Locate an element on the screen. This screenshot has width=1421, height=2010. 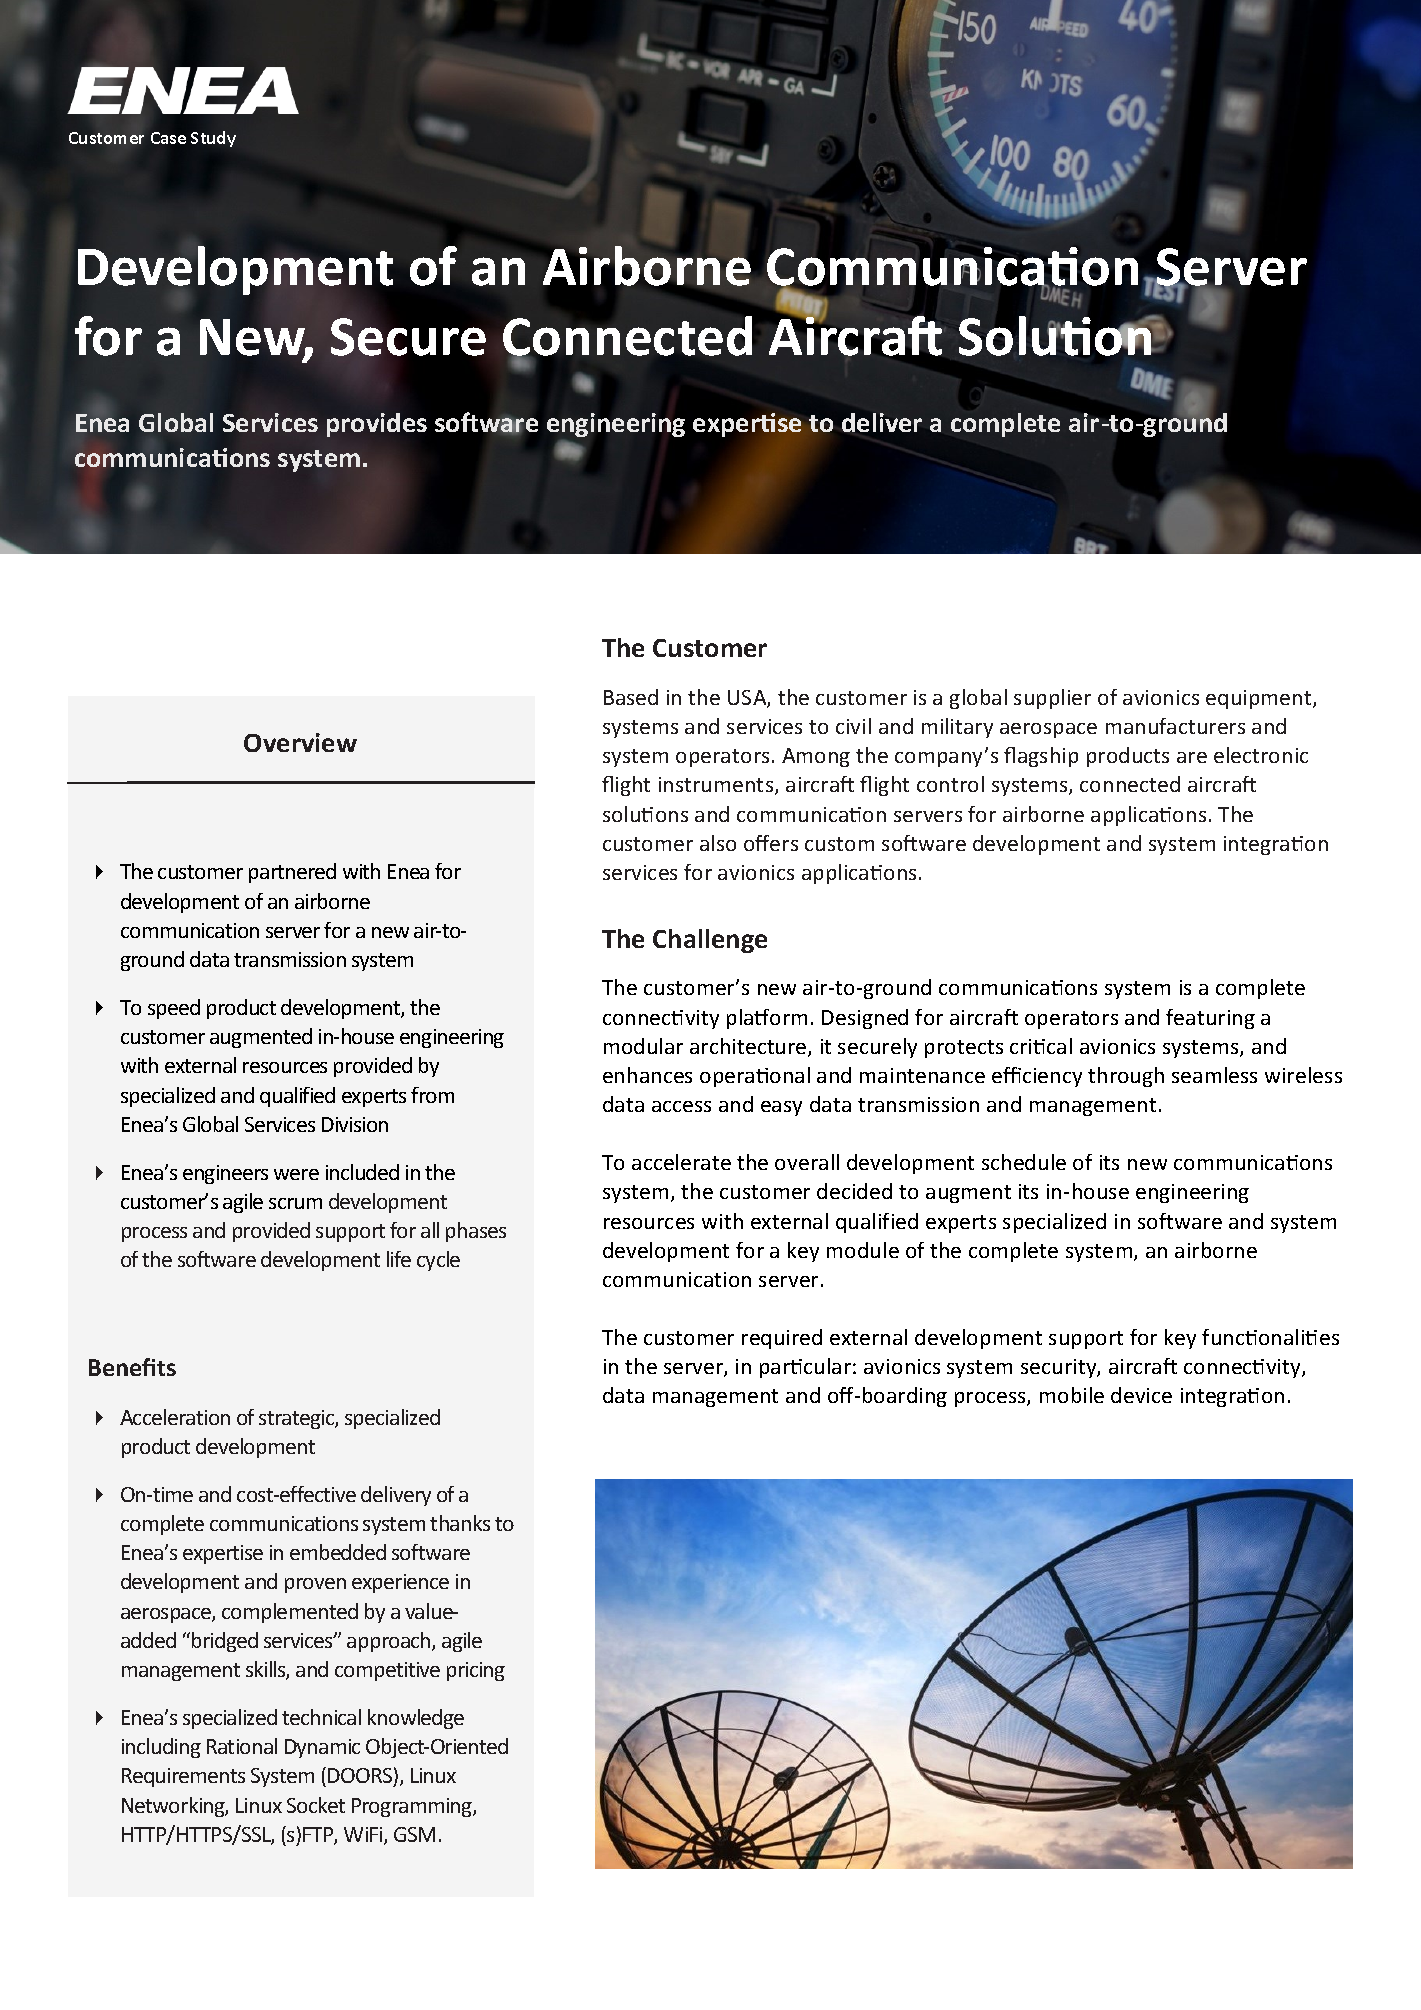
Socket is located at coordinates (316, 1805).
